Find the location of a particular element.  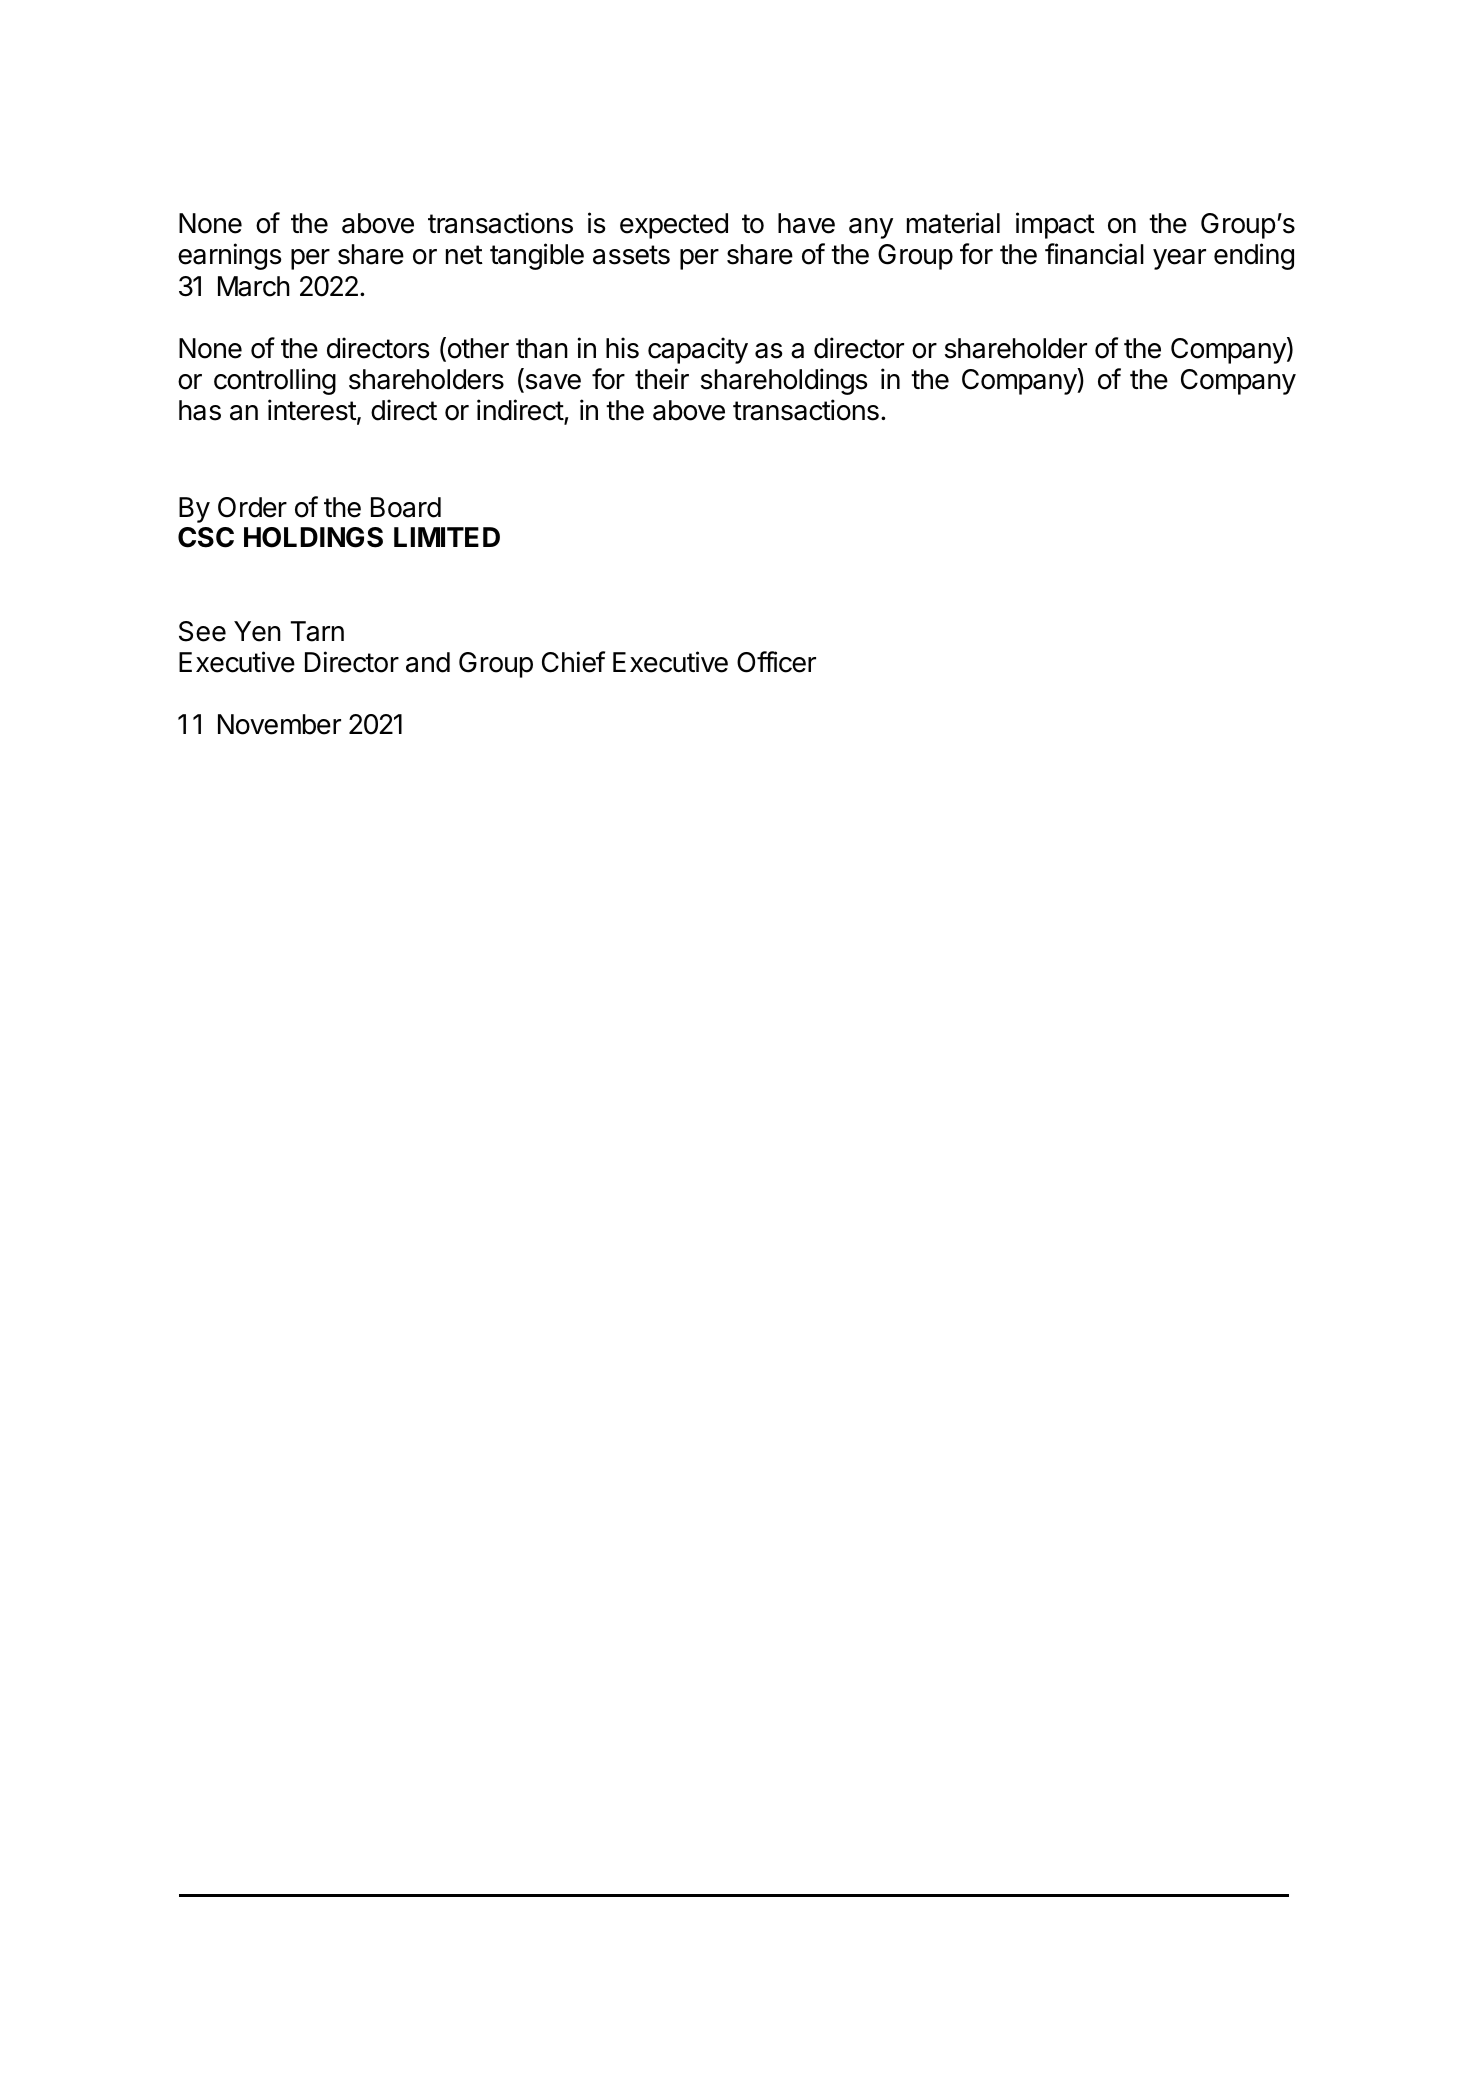

financial is located at coordinates (1094, 254).
